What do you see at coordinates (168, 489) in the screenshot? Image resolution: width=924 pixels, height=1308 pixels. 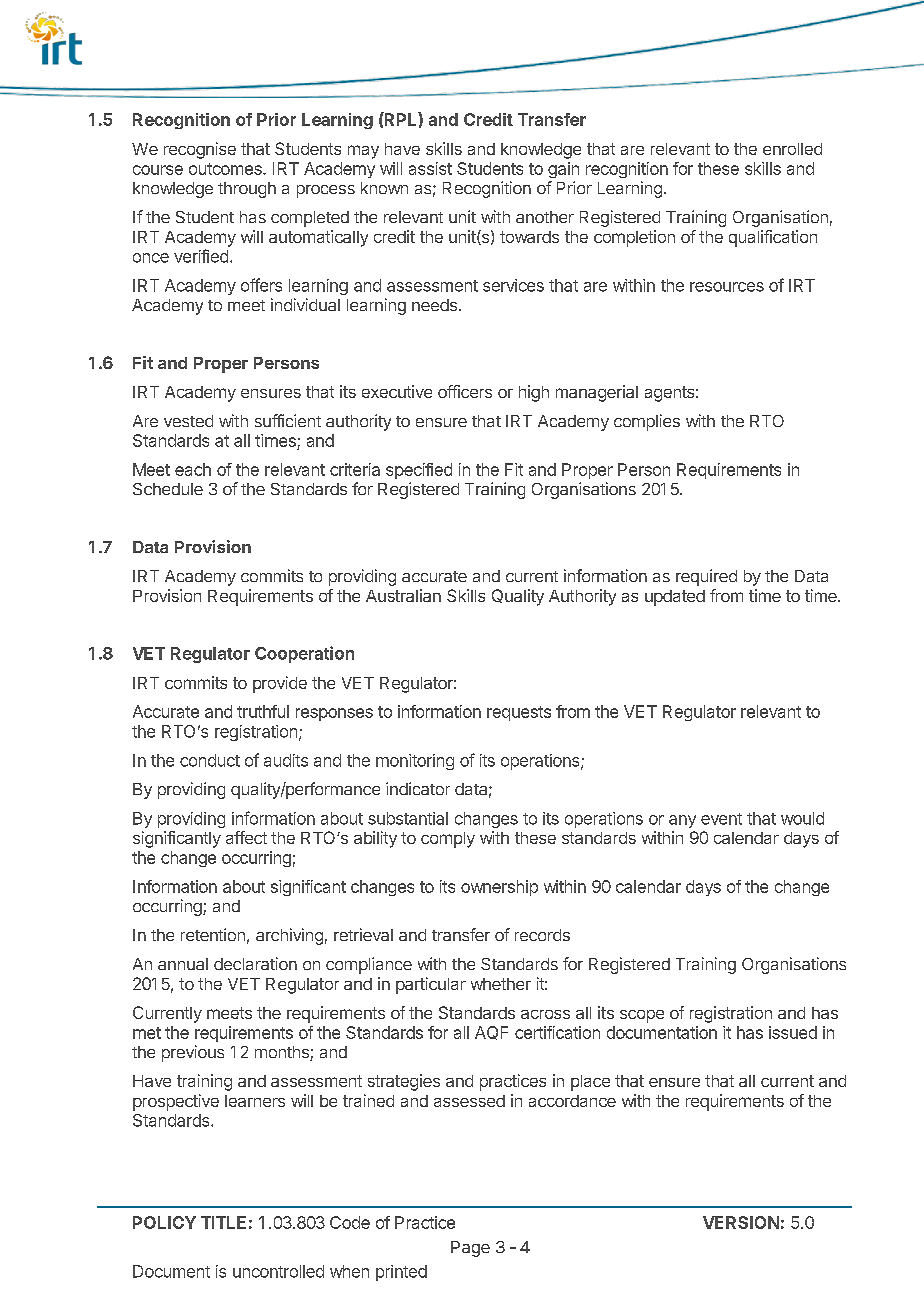 I see `Schedule` at bounding box center [168, 489].
